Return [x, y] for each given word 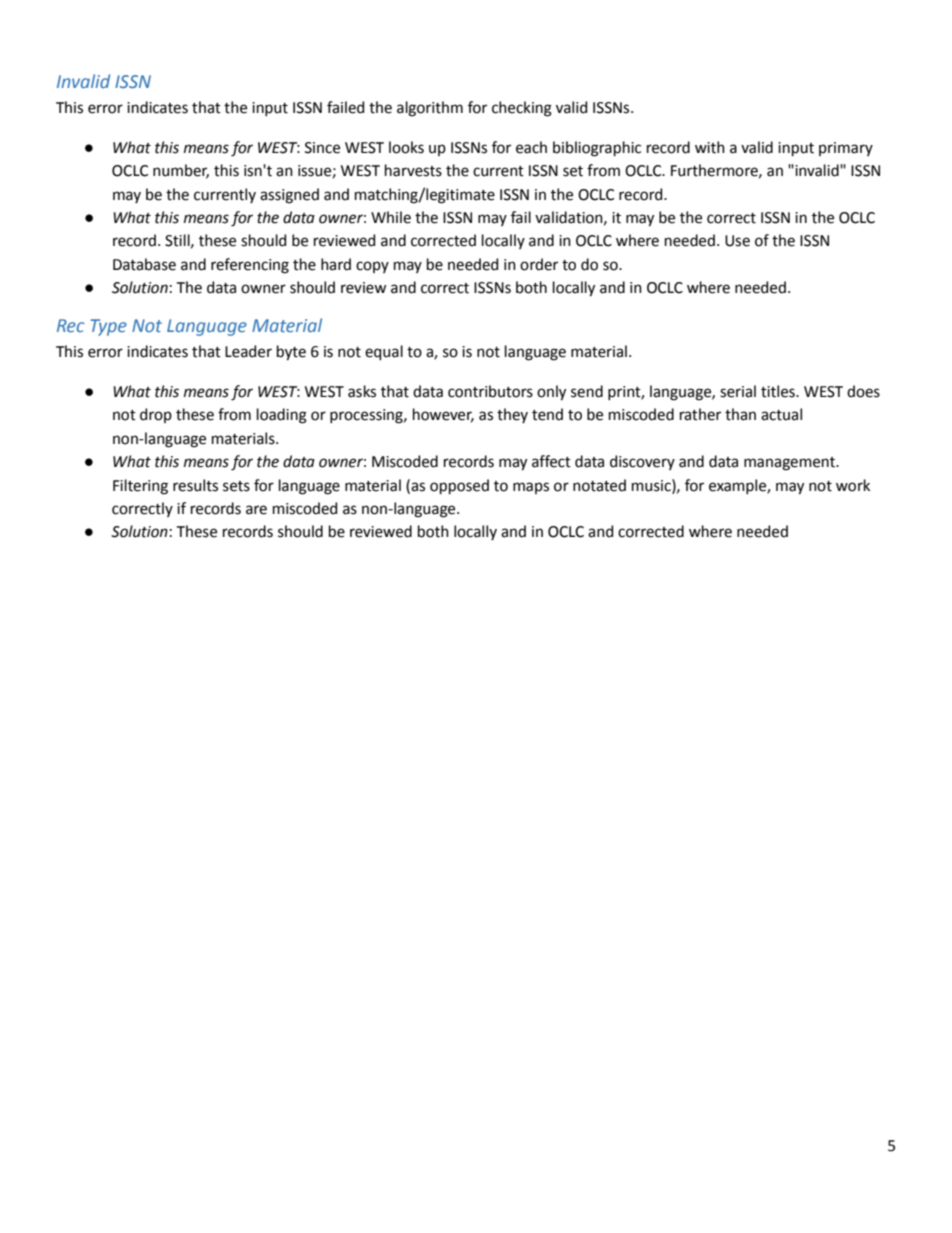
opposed [459, 486]
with [710, 147]
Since [322, 148]
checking [522, 109]
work [853, 485]
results [195, 485]
